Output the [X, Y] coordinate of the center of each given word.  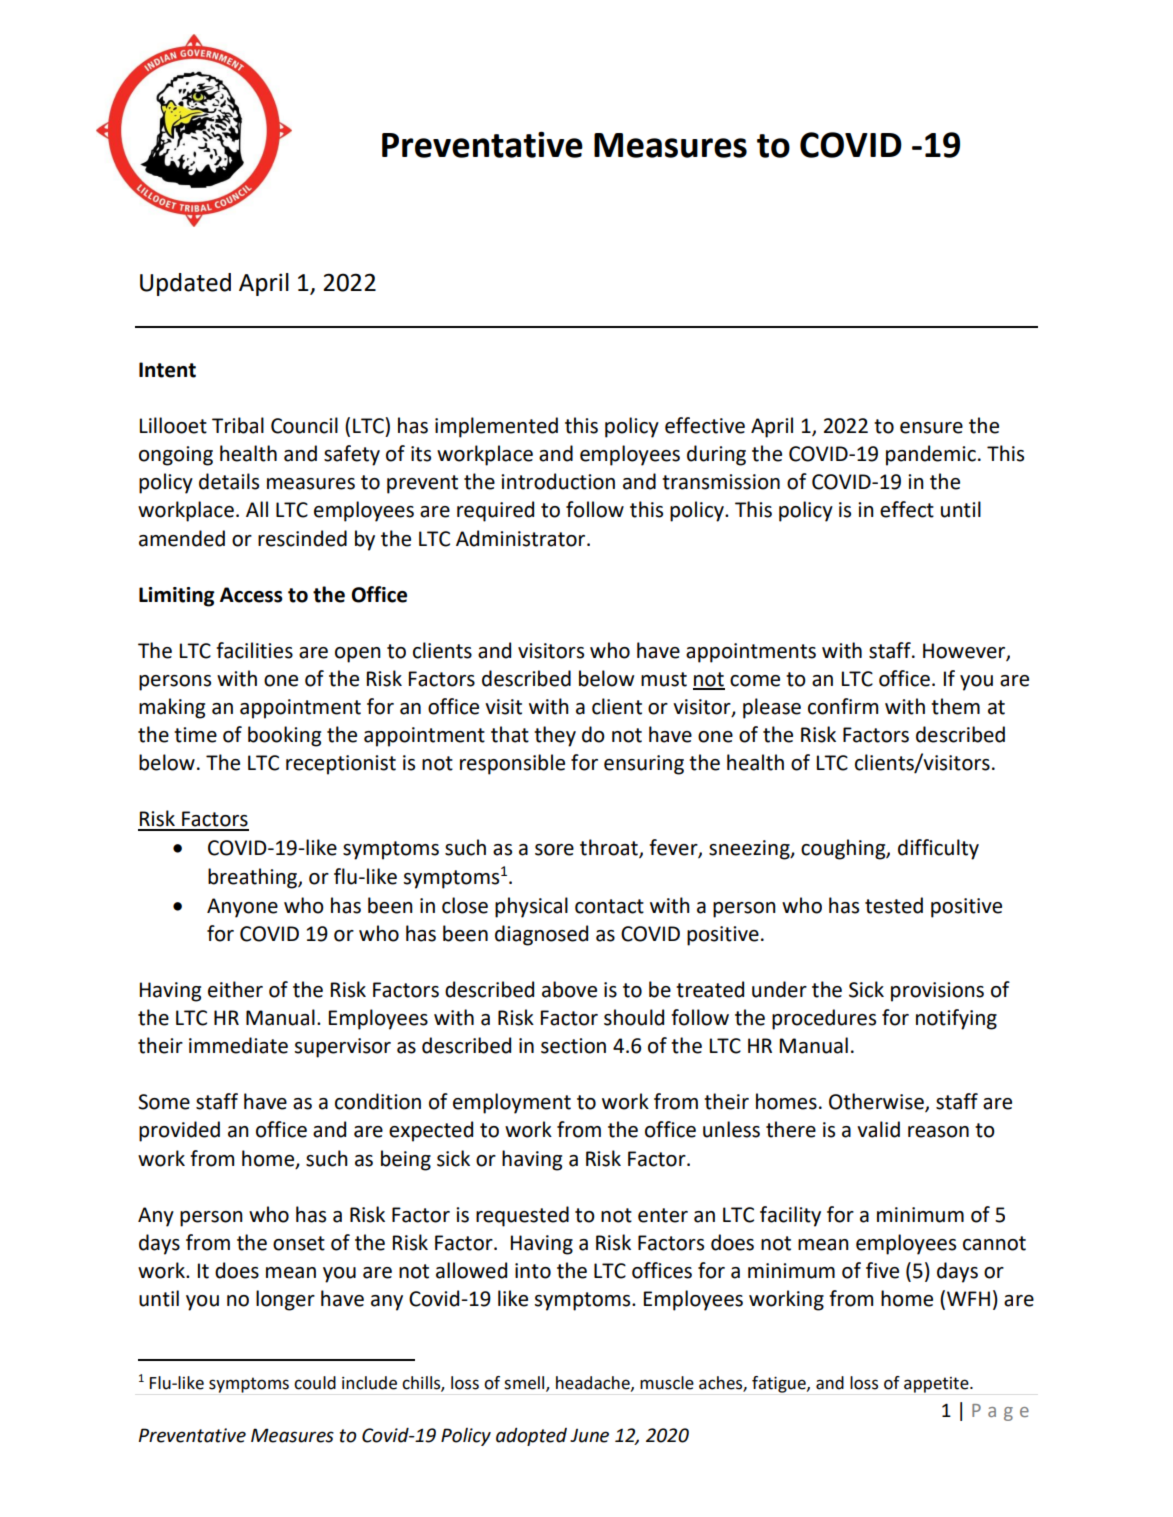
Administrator [522, 538]
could [315, 1383]
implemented [496, 427]
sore [554, 850]
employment [512, 1103]
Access [251, 595]
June [589, 1436]
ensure [931, 428]
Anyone [242, 908]
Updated [185, 284]
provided [179, 1131]
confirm [843, 706]
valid [878, 1129]
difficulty [938, 849]
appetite [937, 1385]
